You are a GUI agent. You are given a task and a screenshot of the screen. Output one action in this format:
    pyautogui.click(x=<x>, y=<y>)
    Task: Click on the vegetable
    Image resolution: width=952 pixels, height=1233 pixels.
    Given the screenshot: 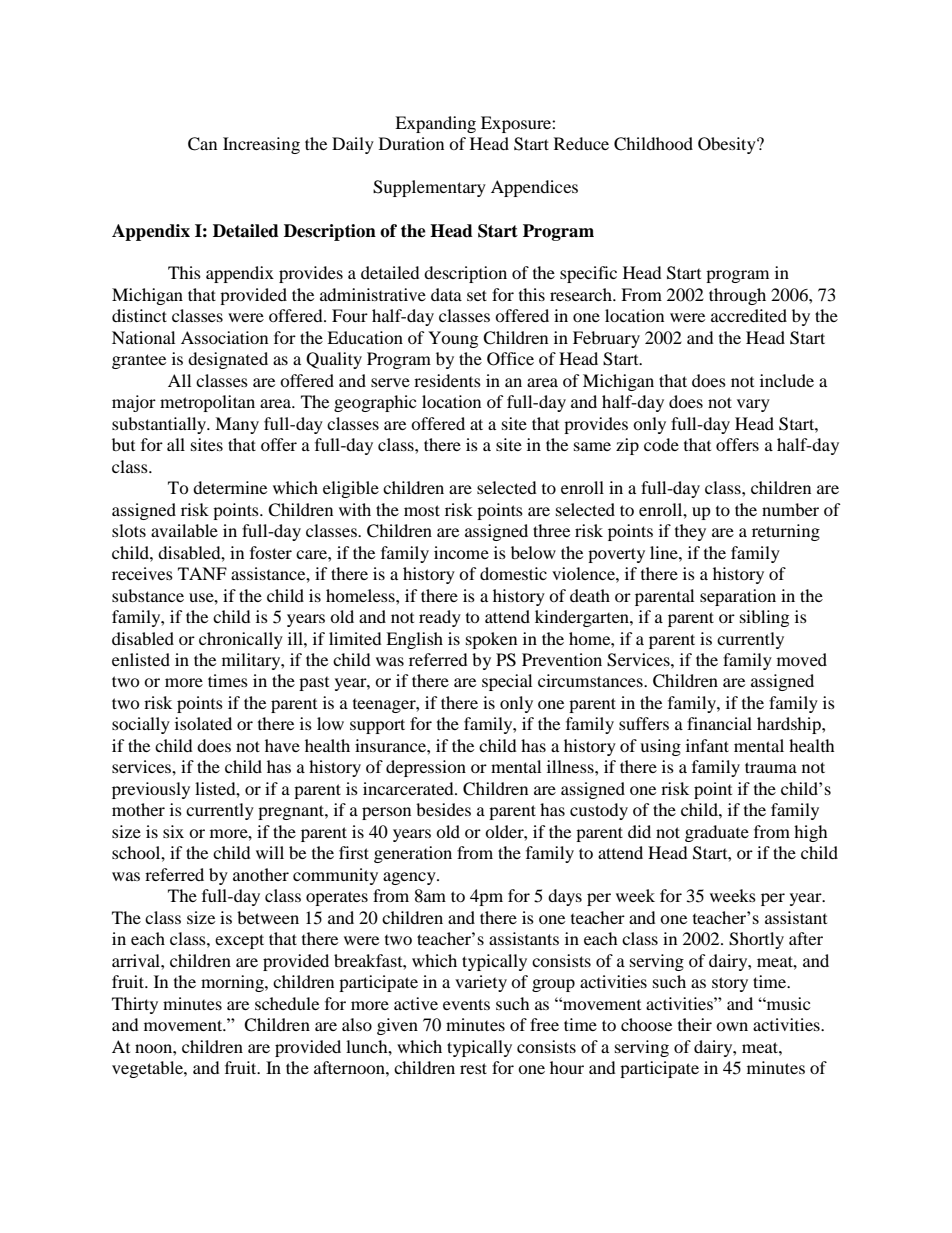 What is the action you would take?
    pyautogui.click(x=148, y=1069)
